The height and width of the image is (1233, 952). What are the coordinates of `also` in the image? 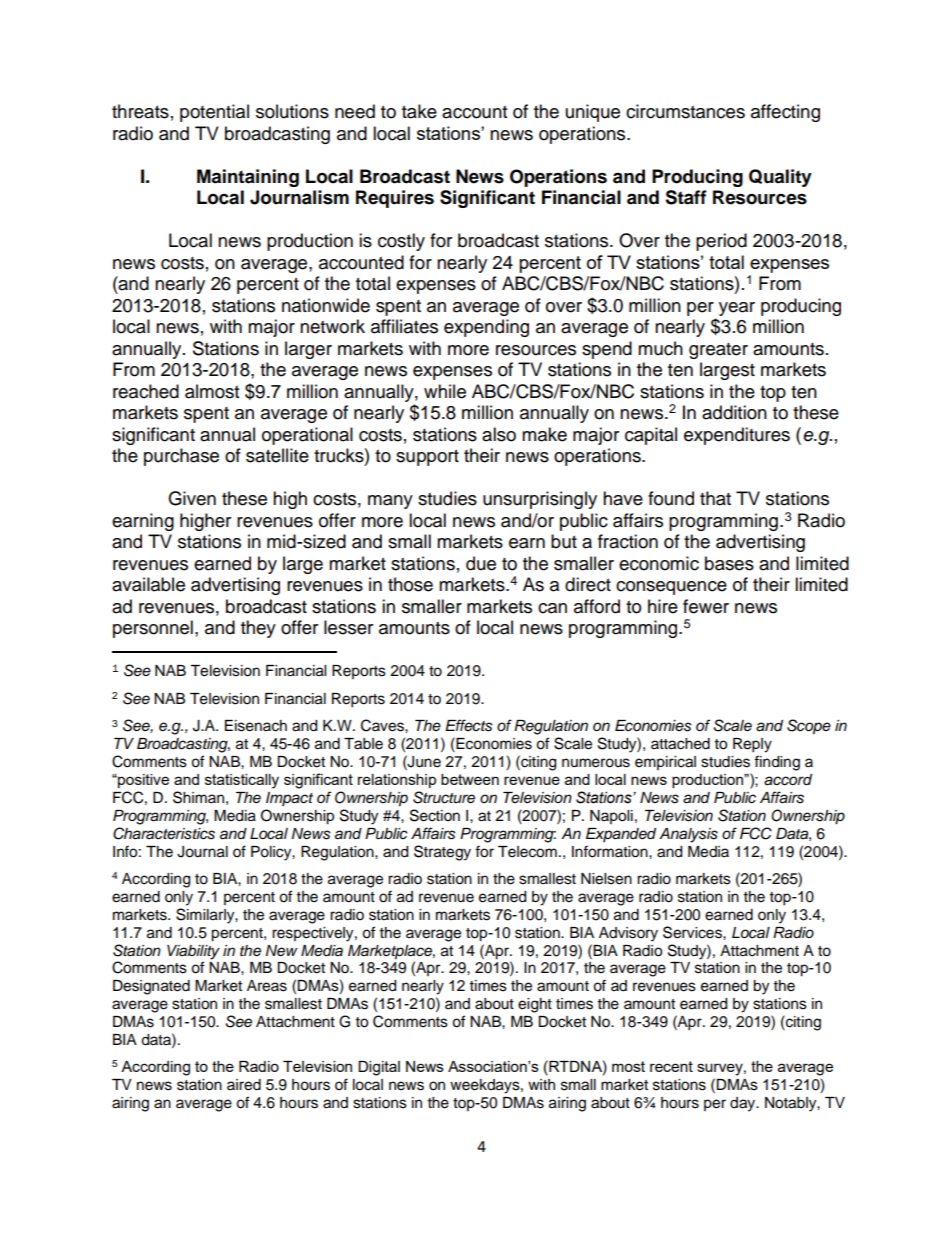 It's located at (499, 434).
